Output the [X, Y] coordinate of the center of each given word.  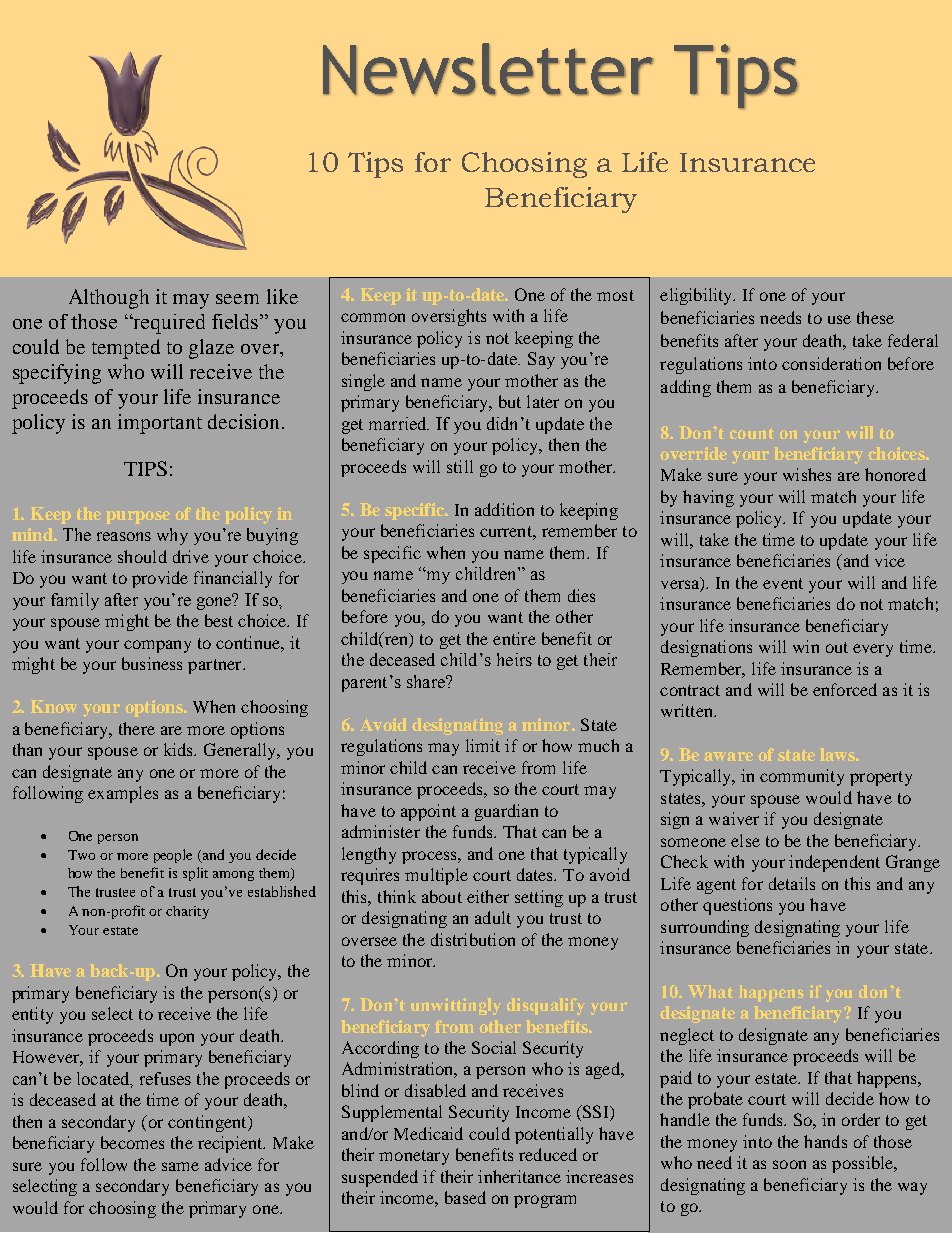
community [802, 777]
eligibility [697, 296]
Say [541, 360]
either [488, 896]
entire [514, 638]
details [792, 883]
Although [109, 299]
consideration [831, 363]
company [157, 646]
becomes [132, 1142]
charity [187, 912]
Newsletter [488, 69]
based [465, 1197]
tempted [126, 349]
